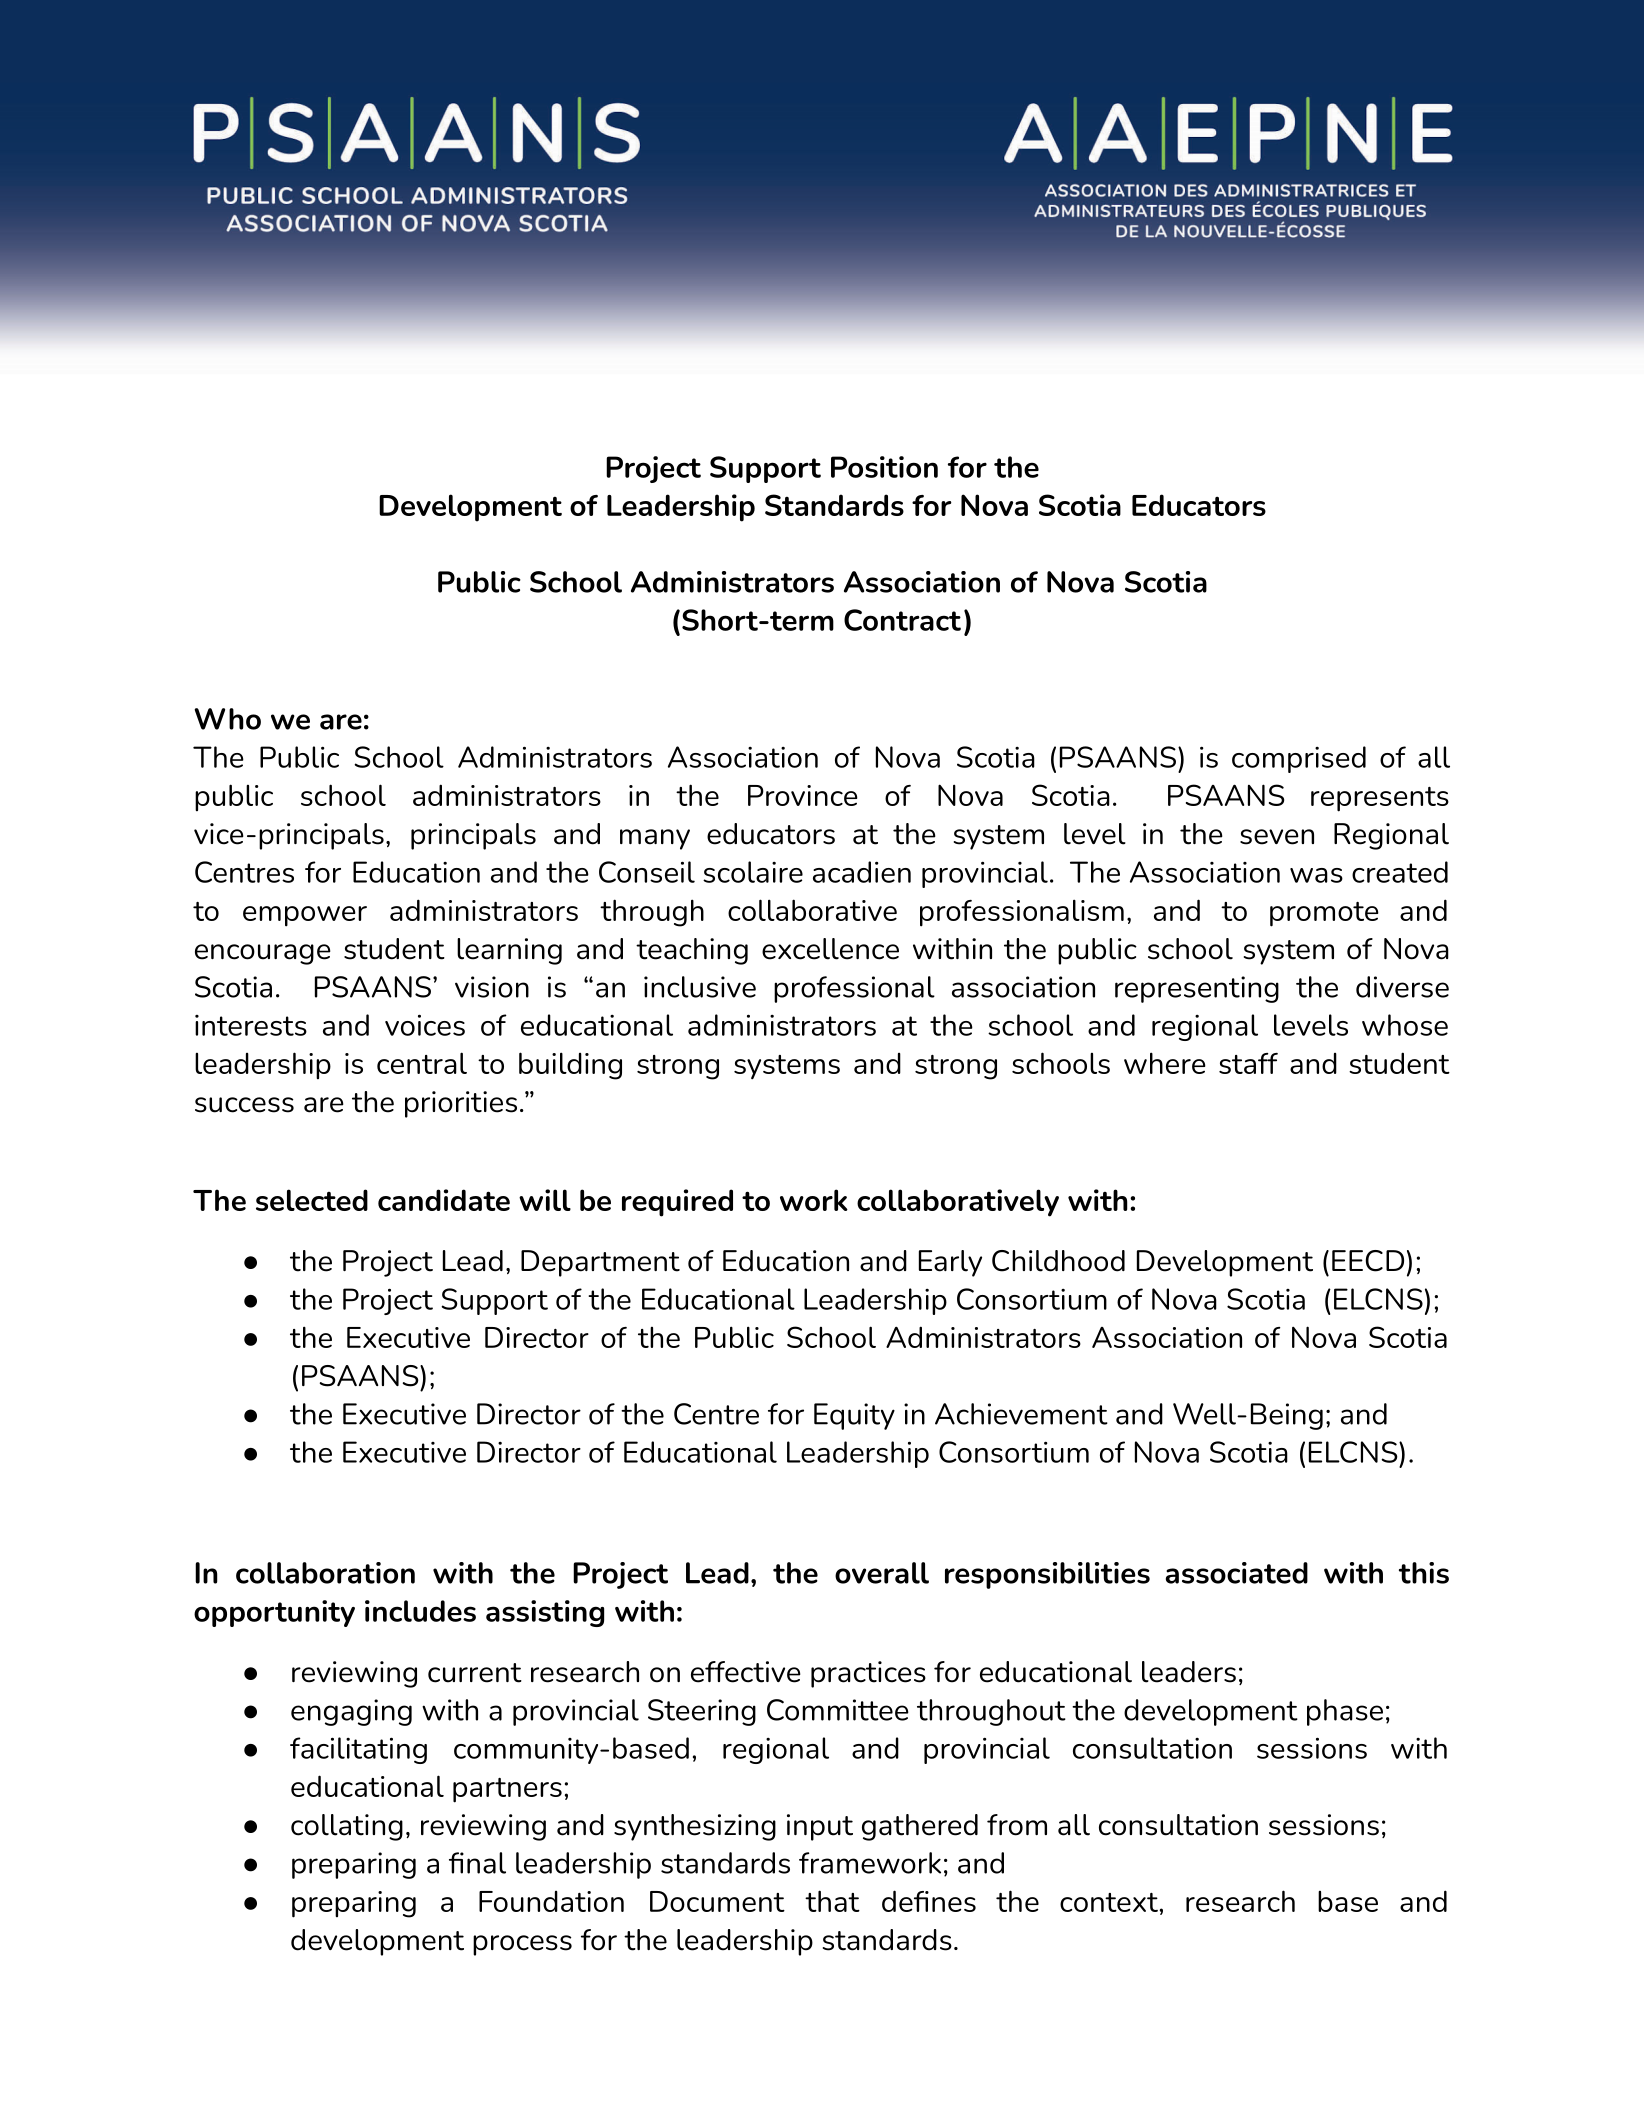 Image resolution: width=1644 pixels, height=2127 pixels. What do you see at coordinates (477, 1863) in the screenshot?
I see `final` at bounding box center [477, 1863].
